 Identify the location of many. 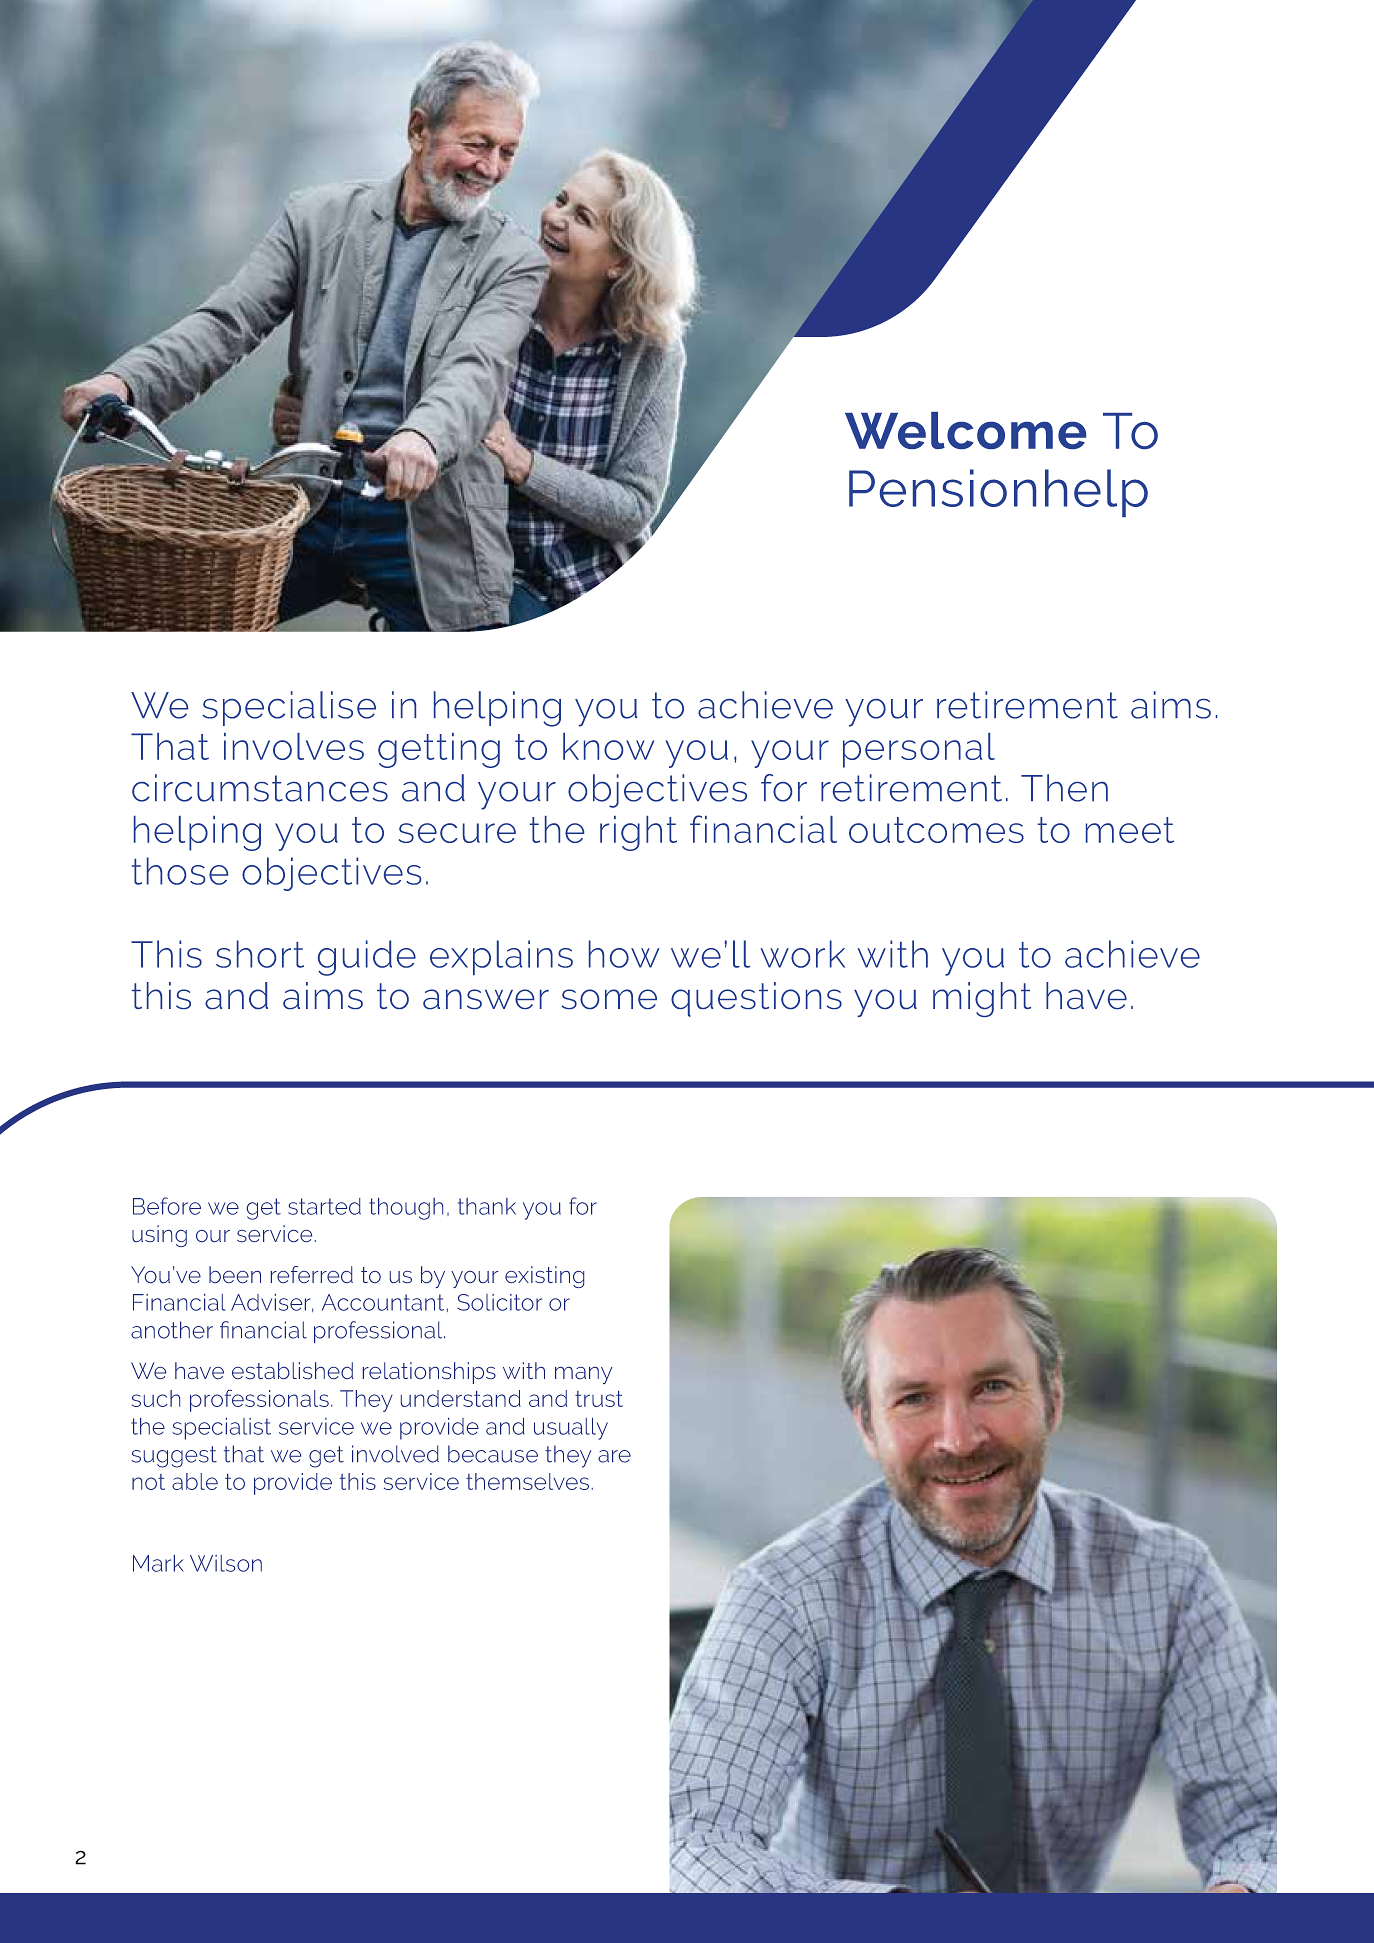
(583, 1375).
